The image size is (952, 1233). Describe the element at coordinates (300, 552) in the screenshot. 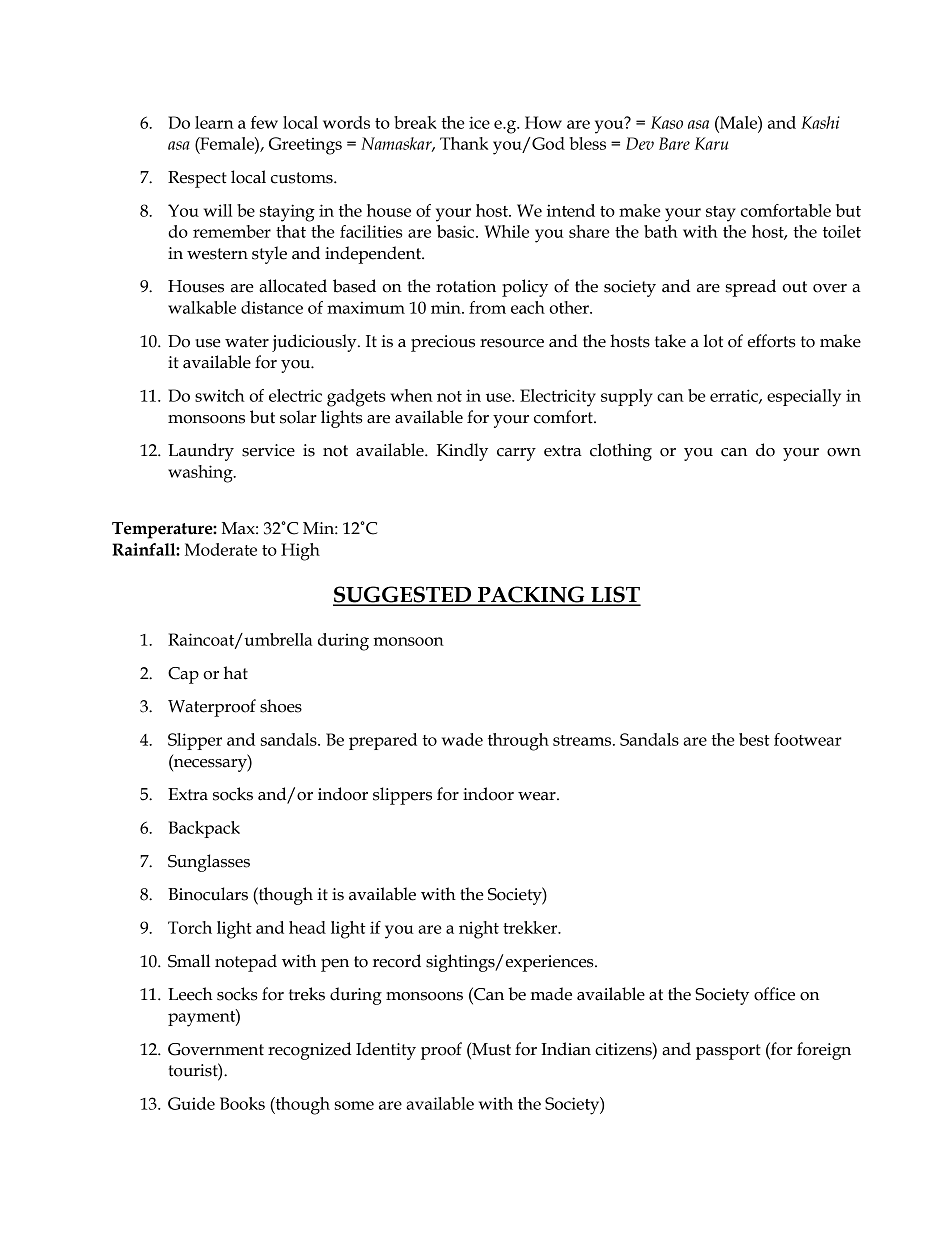

I see `High` at that location.
